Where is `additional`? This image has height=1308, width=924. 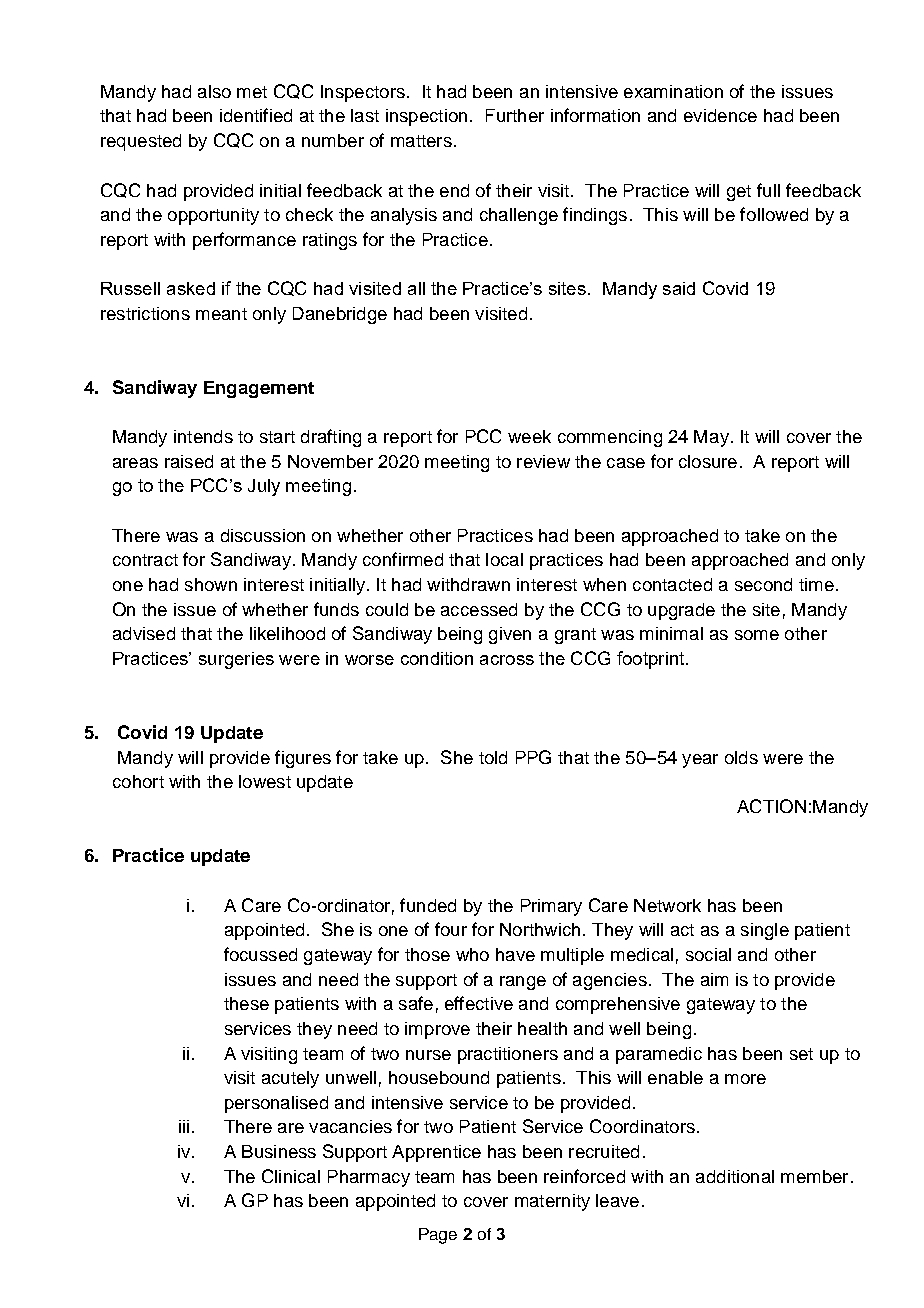
additional is located at coordinates (735, 1176).
